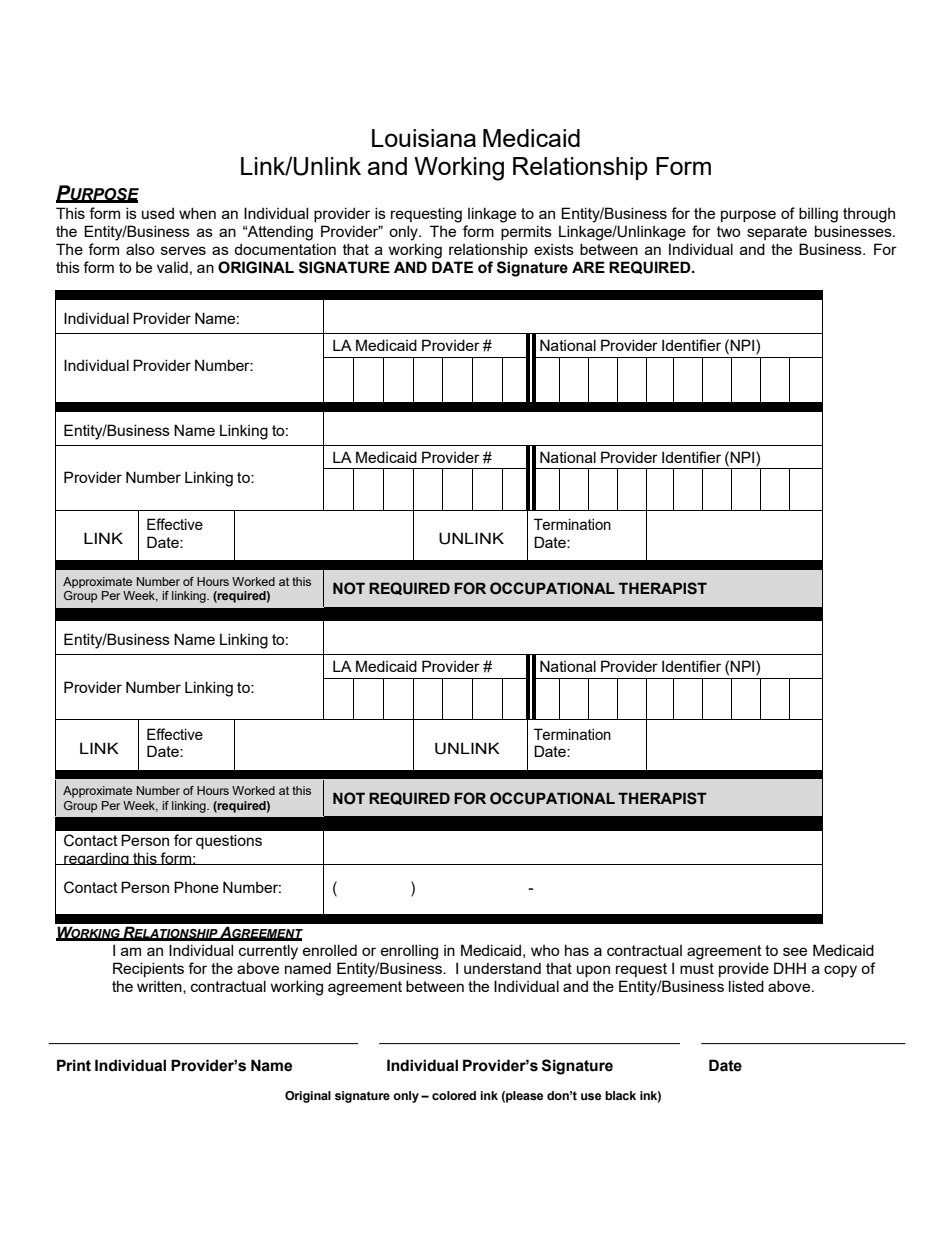 This image has width=952, height=1233. I want to click on regarding, so click(96, 858).
